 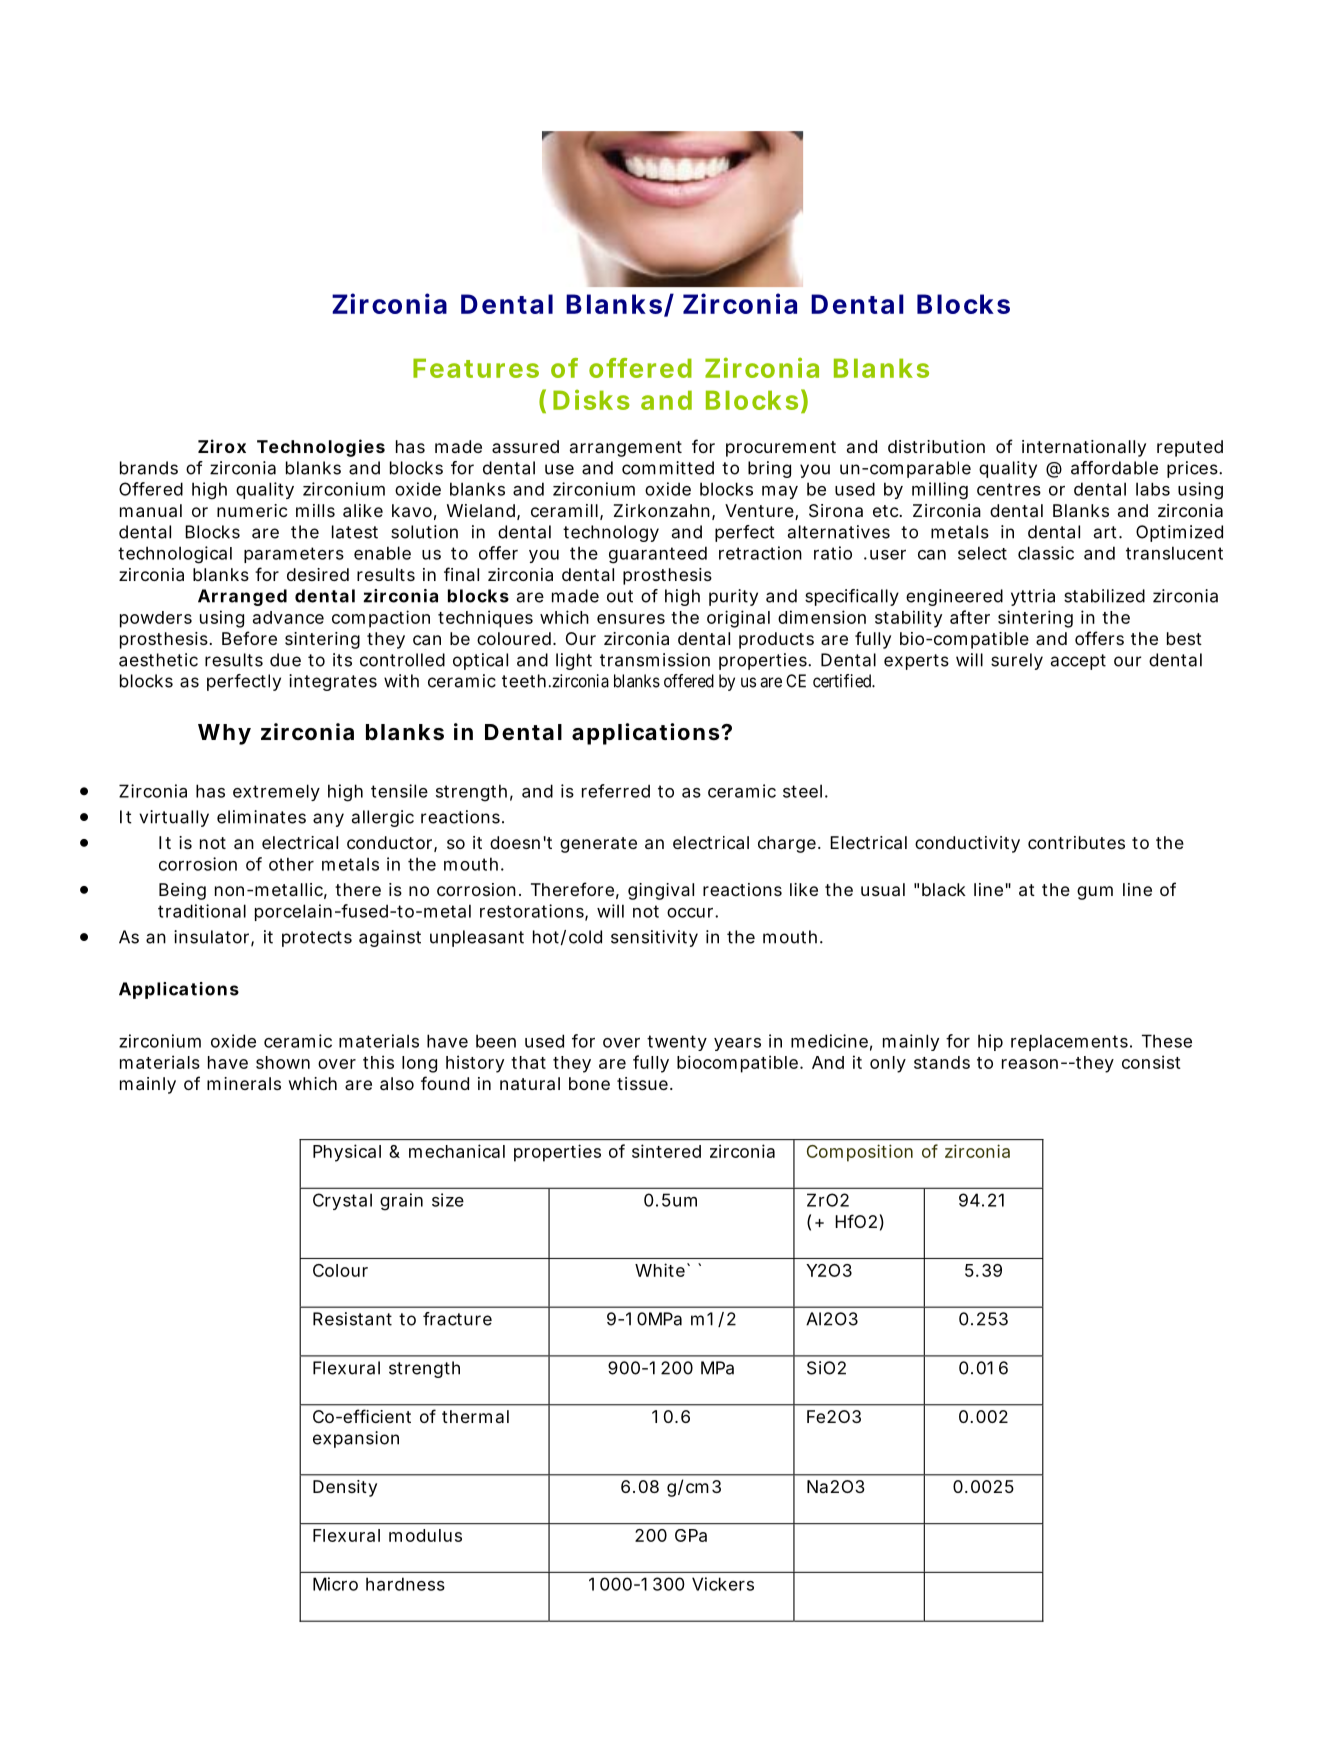 I want to click on internationally, so click(x=1084, y=448).
